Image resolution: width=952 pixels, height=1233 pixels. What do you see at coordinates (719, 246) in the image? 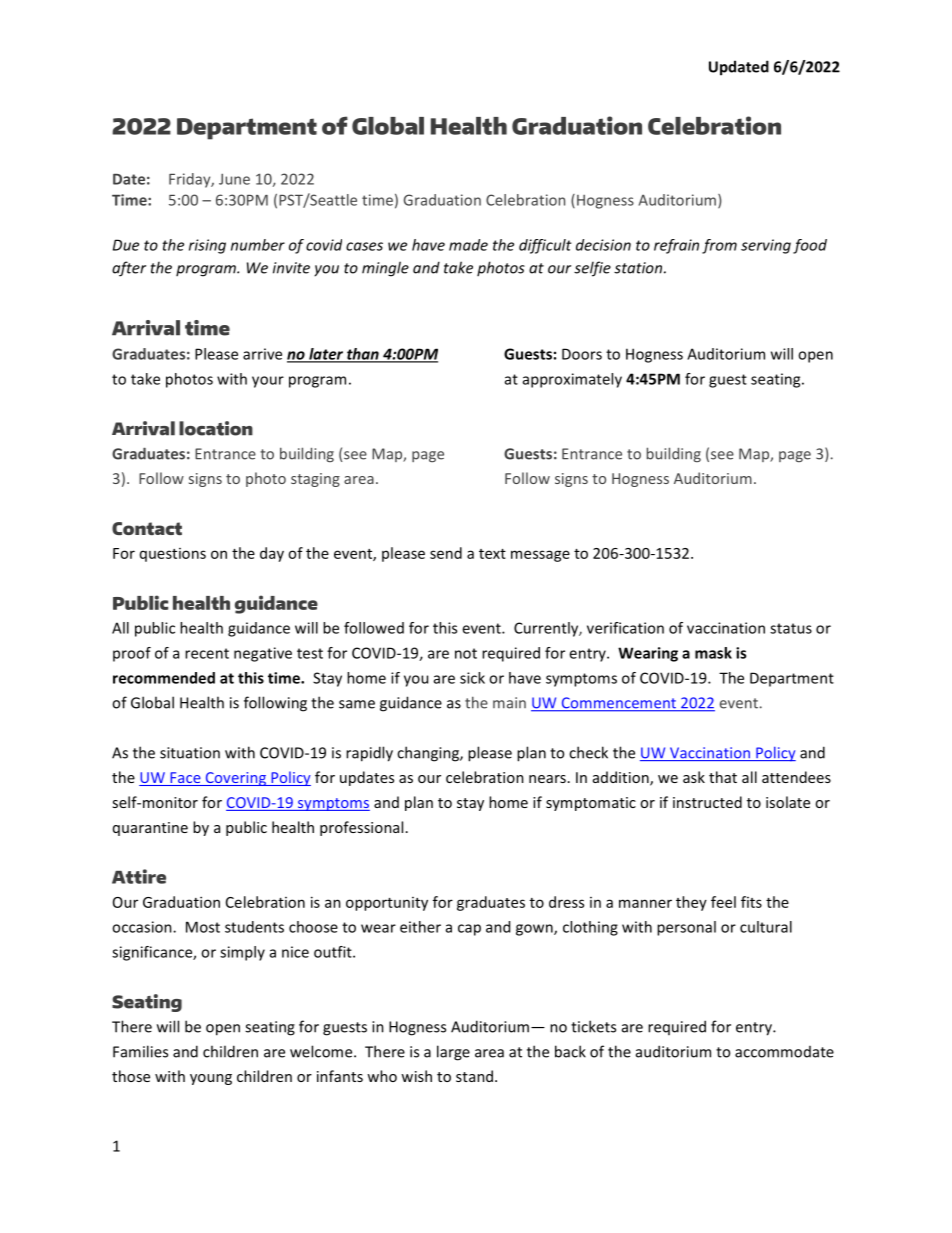
I see `from` at bounding box center [719, 246].
